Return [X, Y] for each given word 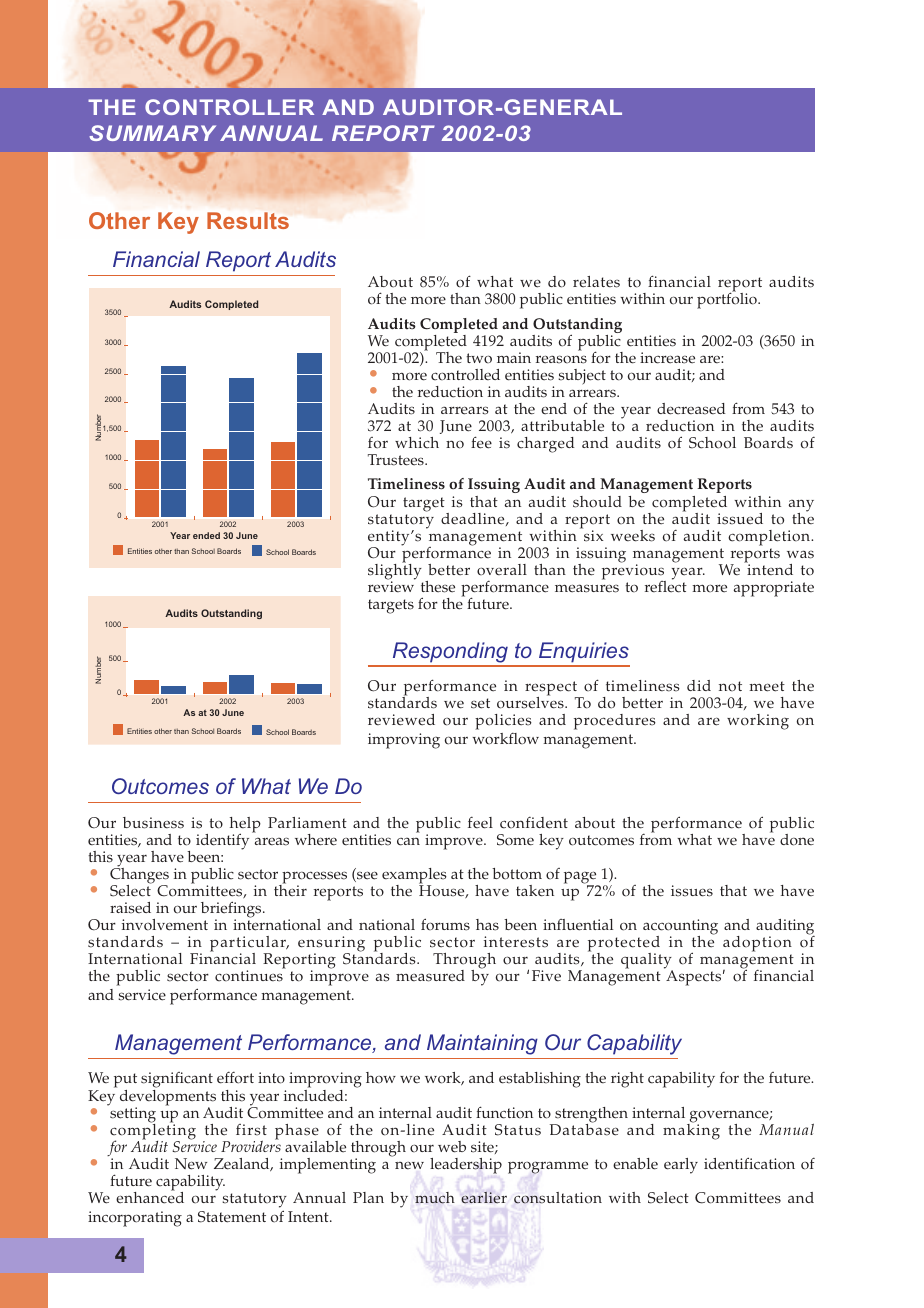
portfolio [728, 300]
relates [596, 282]
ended [206, 535]
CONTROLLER [229, 107]
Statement [232, 1217]
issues [692, 891]
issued [740, 519]
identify [222, 841]
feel [480, 823]
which [417, 443]
